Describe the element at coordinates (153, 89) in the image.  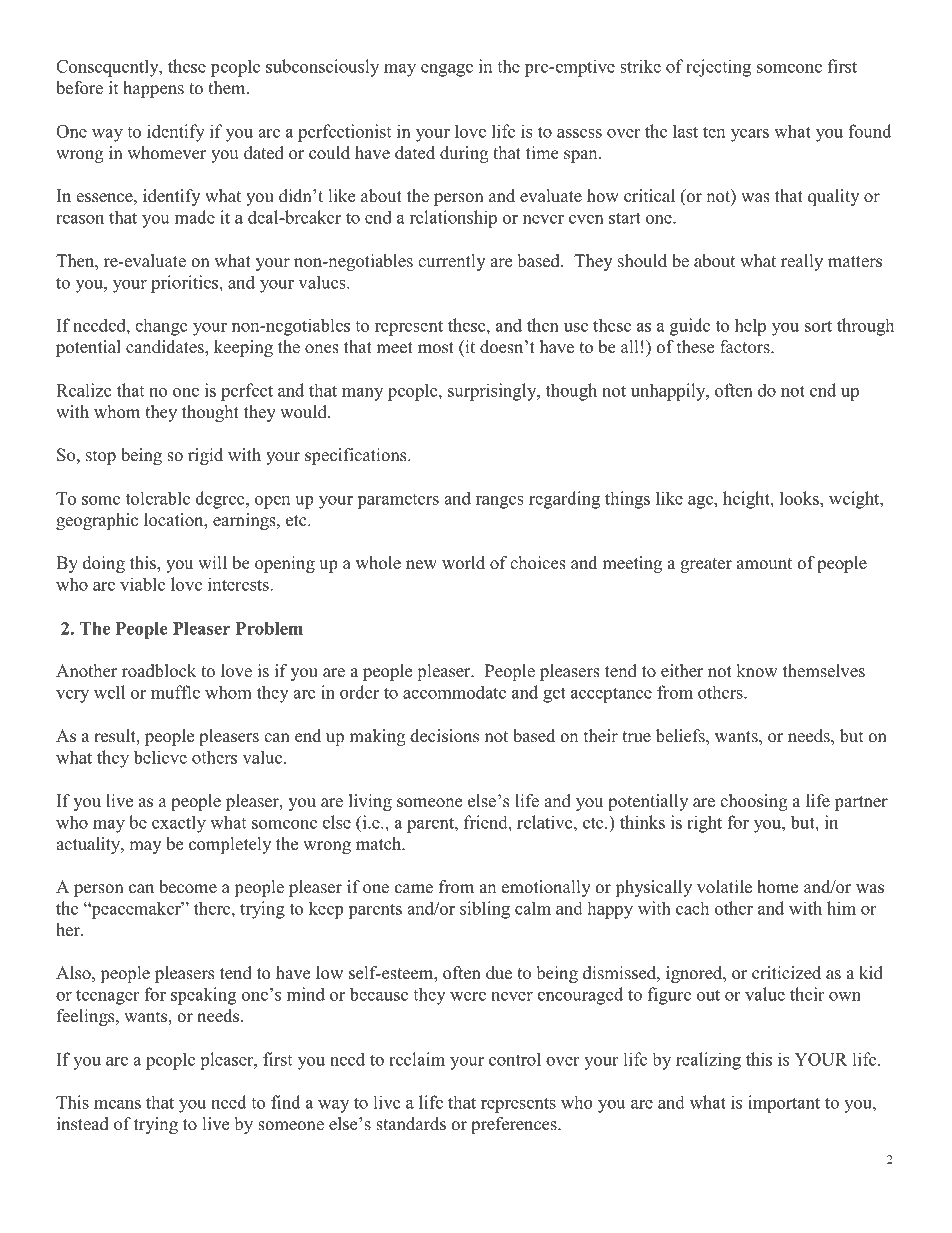
I see `happens` at that location.
